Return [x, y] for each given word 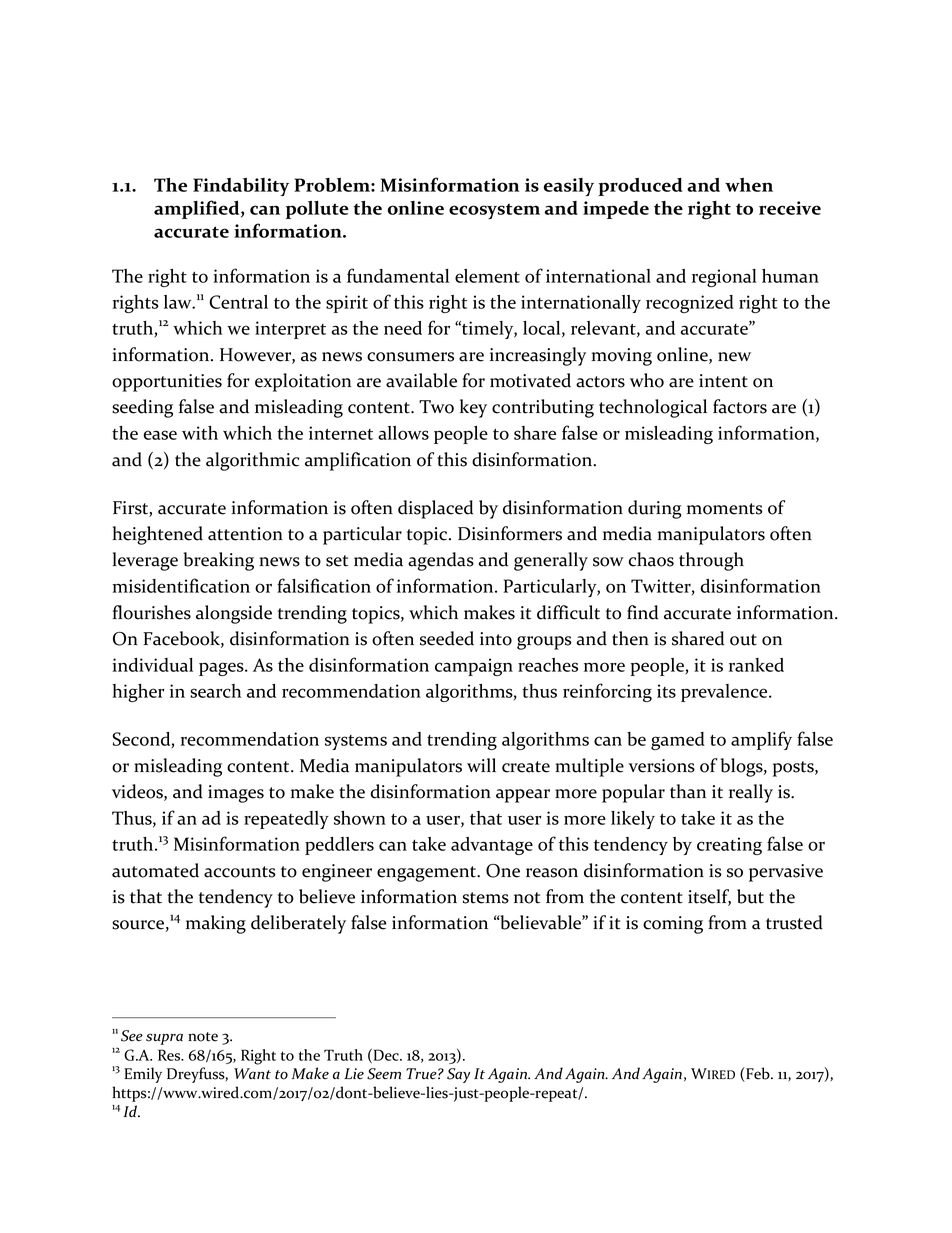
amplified [198, 209]
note [203, 1037]
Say [458, 1075]
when [749, 185]
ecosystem [494, 211]
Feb [758, 1074]
